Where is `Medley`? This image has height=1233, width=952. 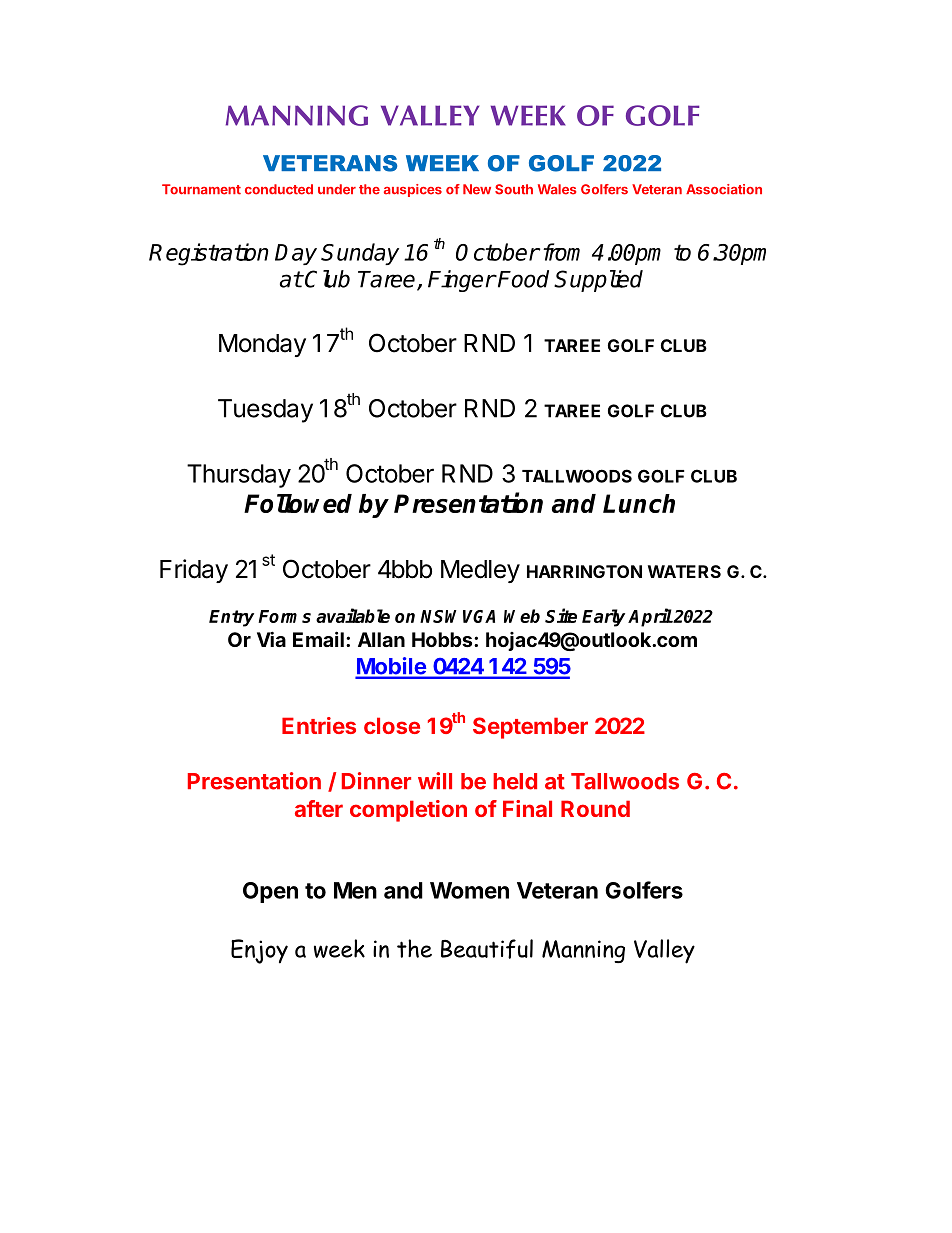
Medley is located at coordinates (480, 571).
